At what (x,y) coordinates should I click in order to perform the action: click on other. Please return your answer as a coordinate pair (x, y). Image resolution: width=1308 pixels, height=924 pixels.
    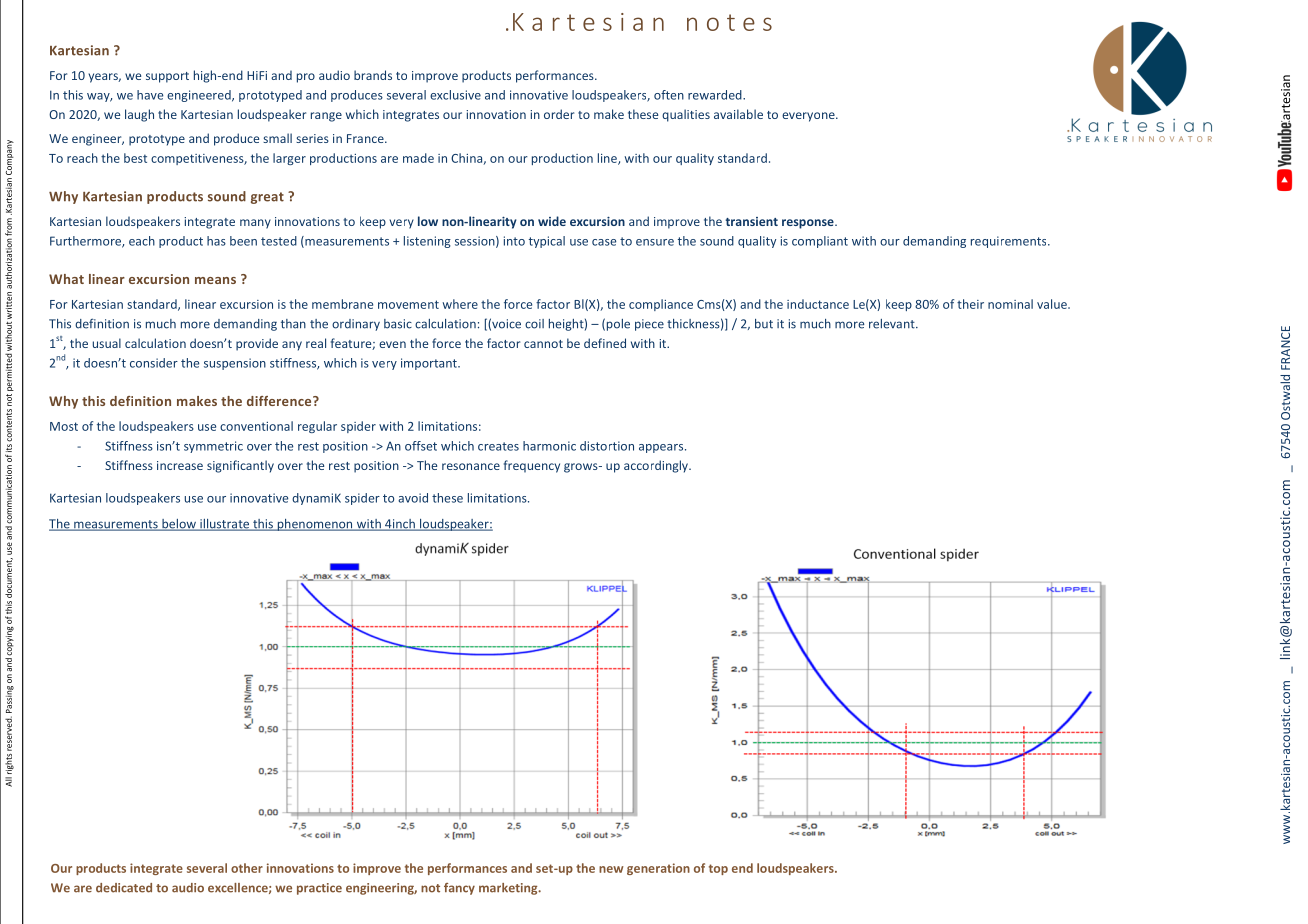
    Looking at the image, I should click on (247, 868).
